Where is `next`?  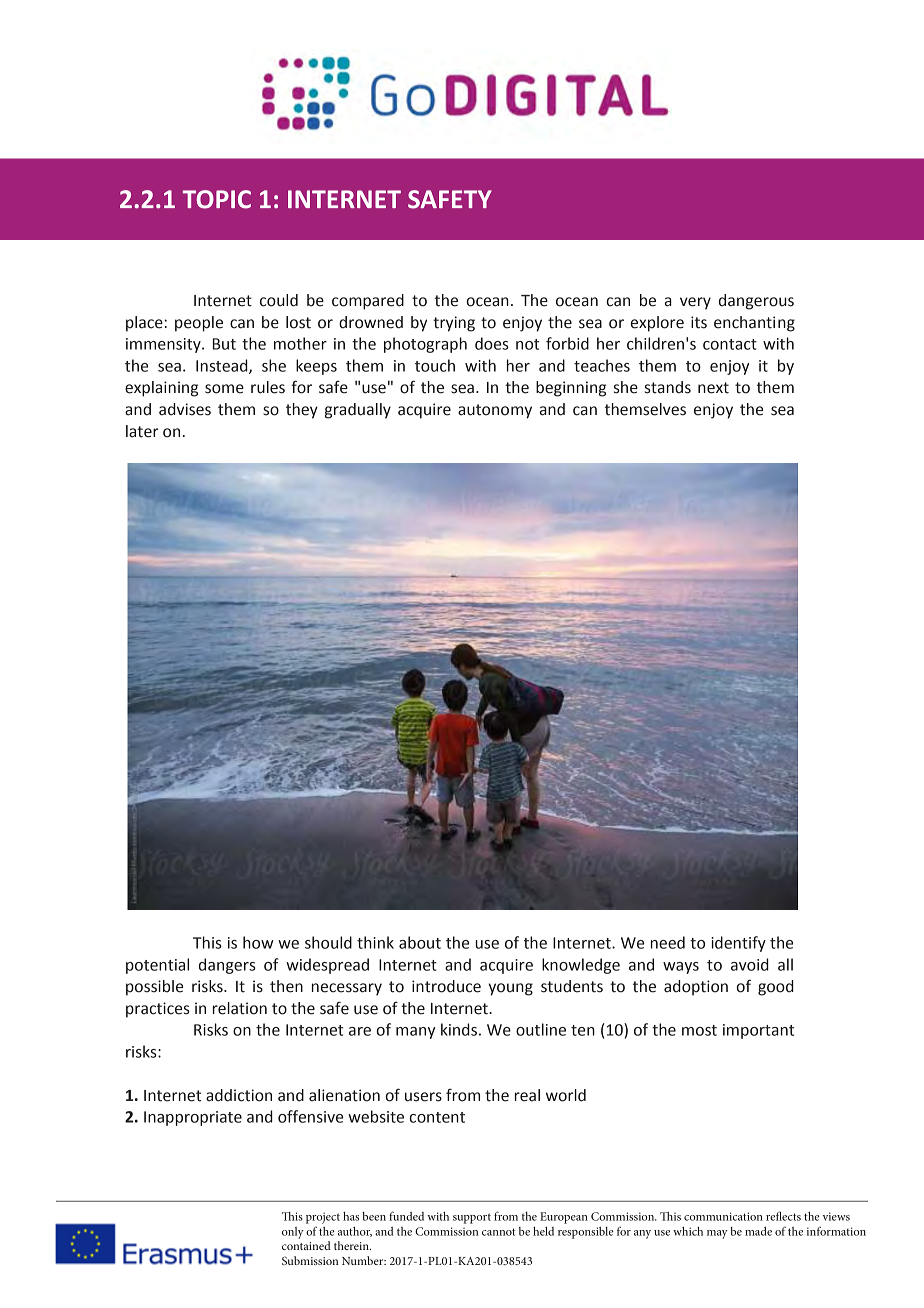 next is located at coordinates (713, 388).
